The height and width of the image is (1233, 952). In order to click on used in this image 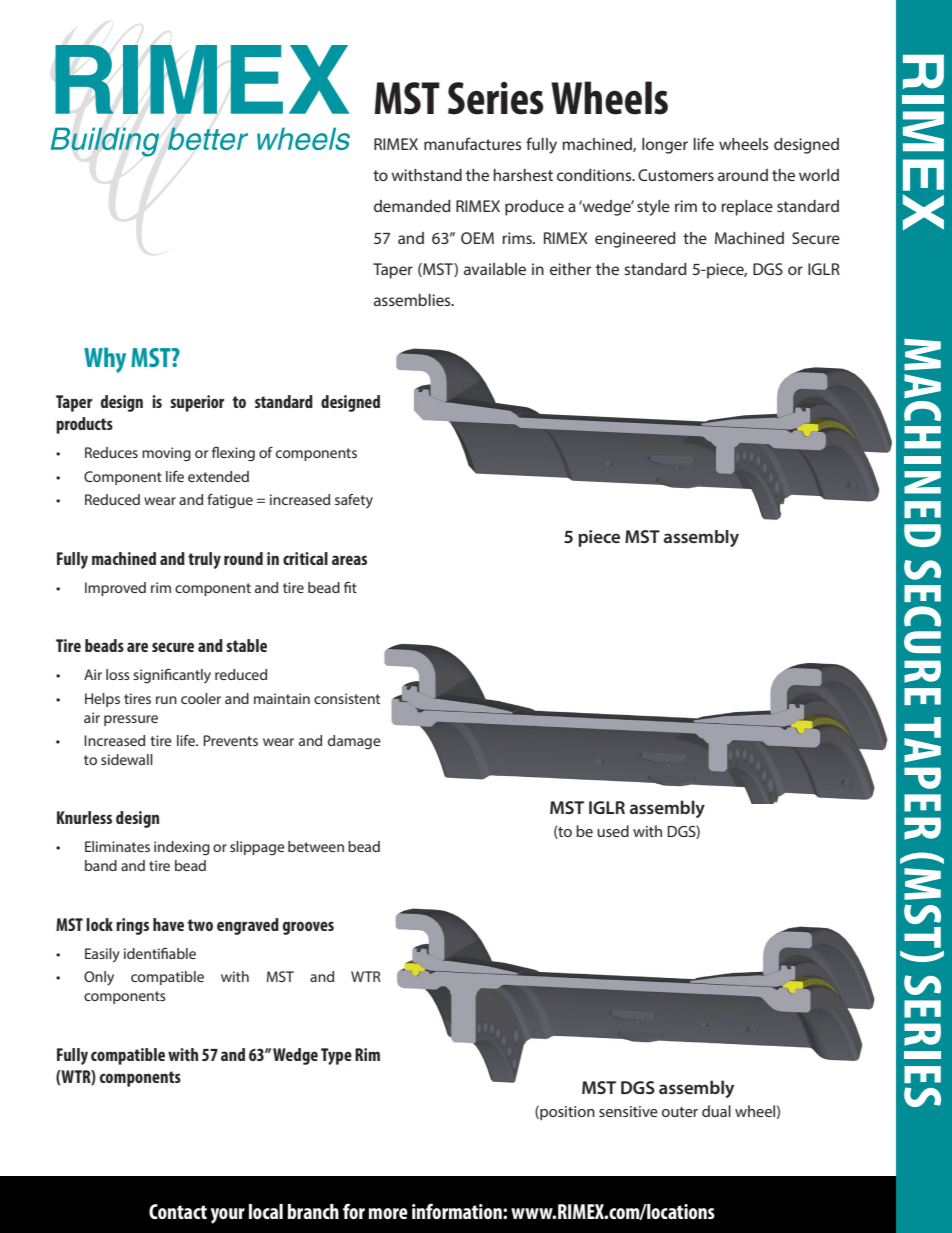, I will do `click(613, 831)`.
